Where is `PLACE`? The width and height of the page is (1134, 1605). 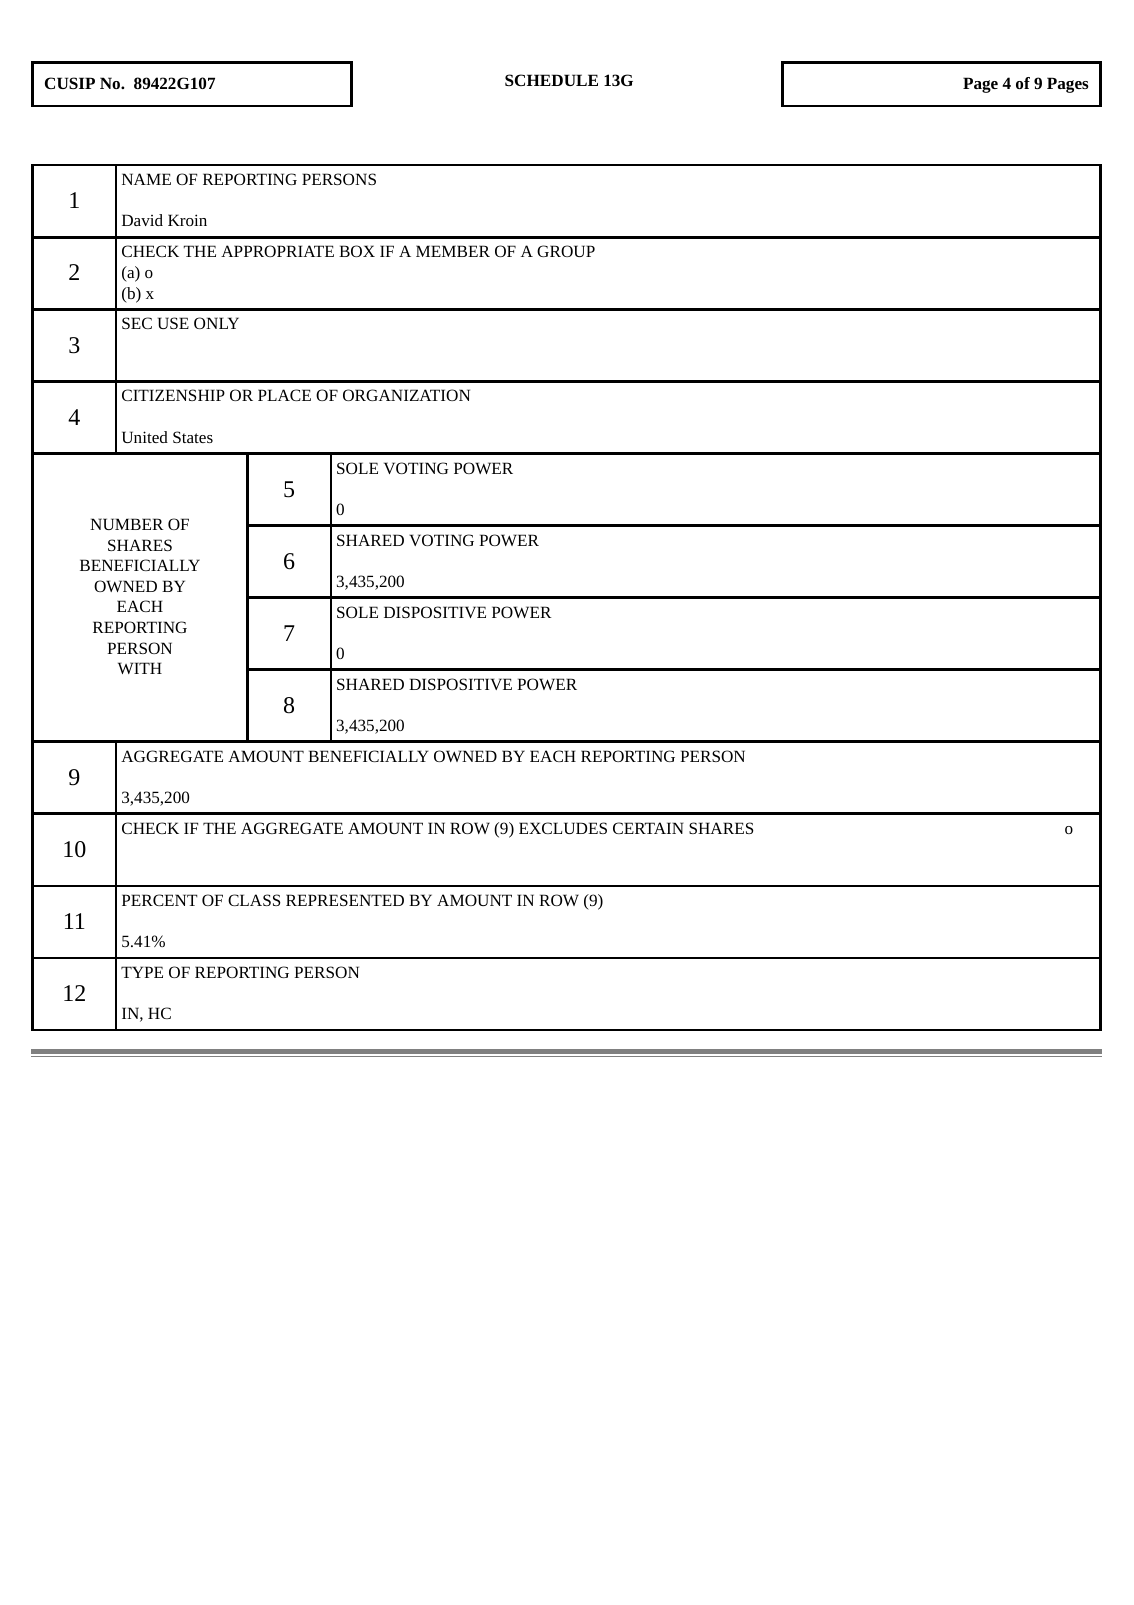 PLACE is located at coordinates (284, 395).
